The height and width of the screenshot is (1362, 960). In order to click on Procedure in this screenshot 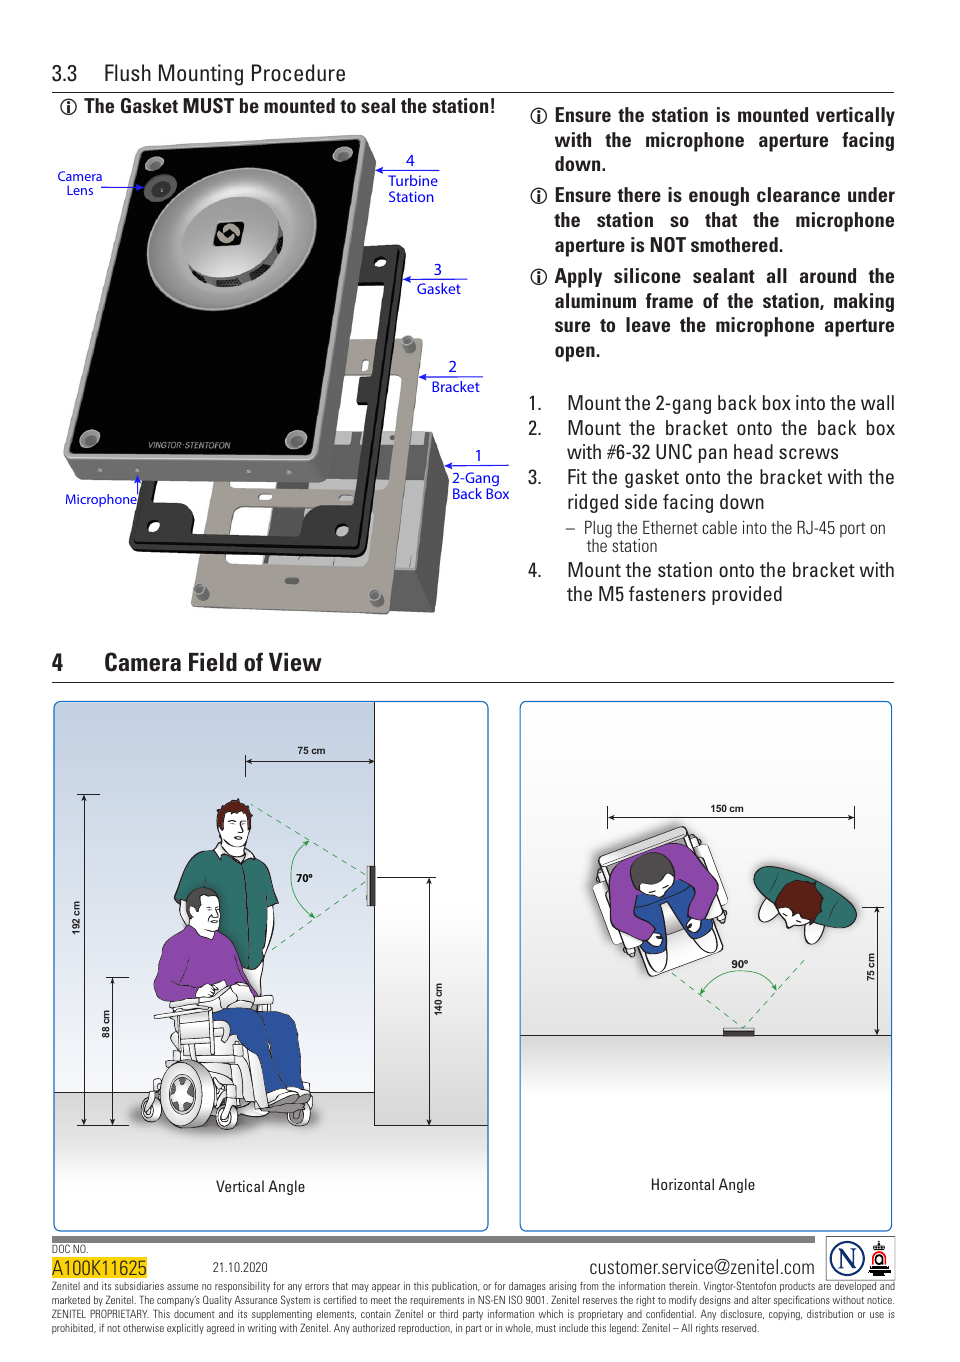, I will do `click(298, 72)`.
